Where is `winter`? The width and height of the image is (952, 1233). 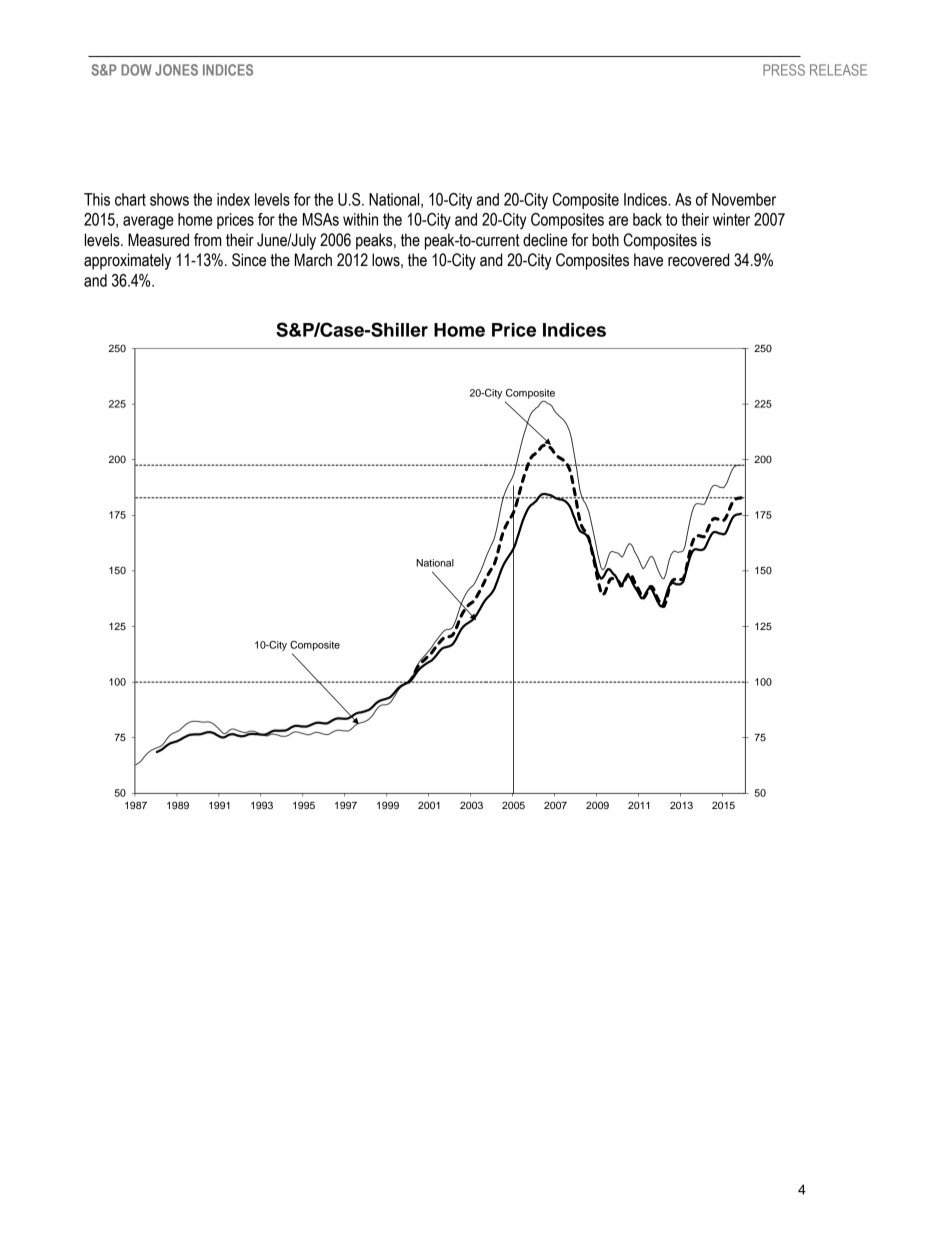
winter is located at coordinates (731, 219).
